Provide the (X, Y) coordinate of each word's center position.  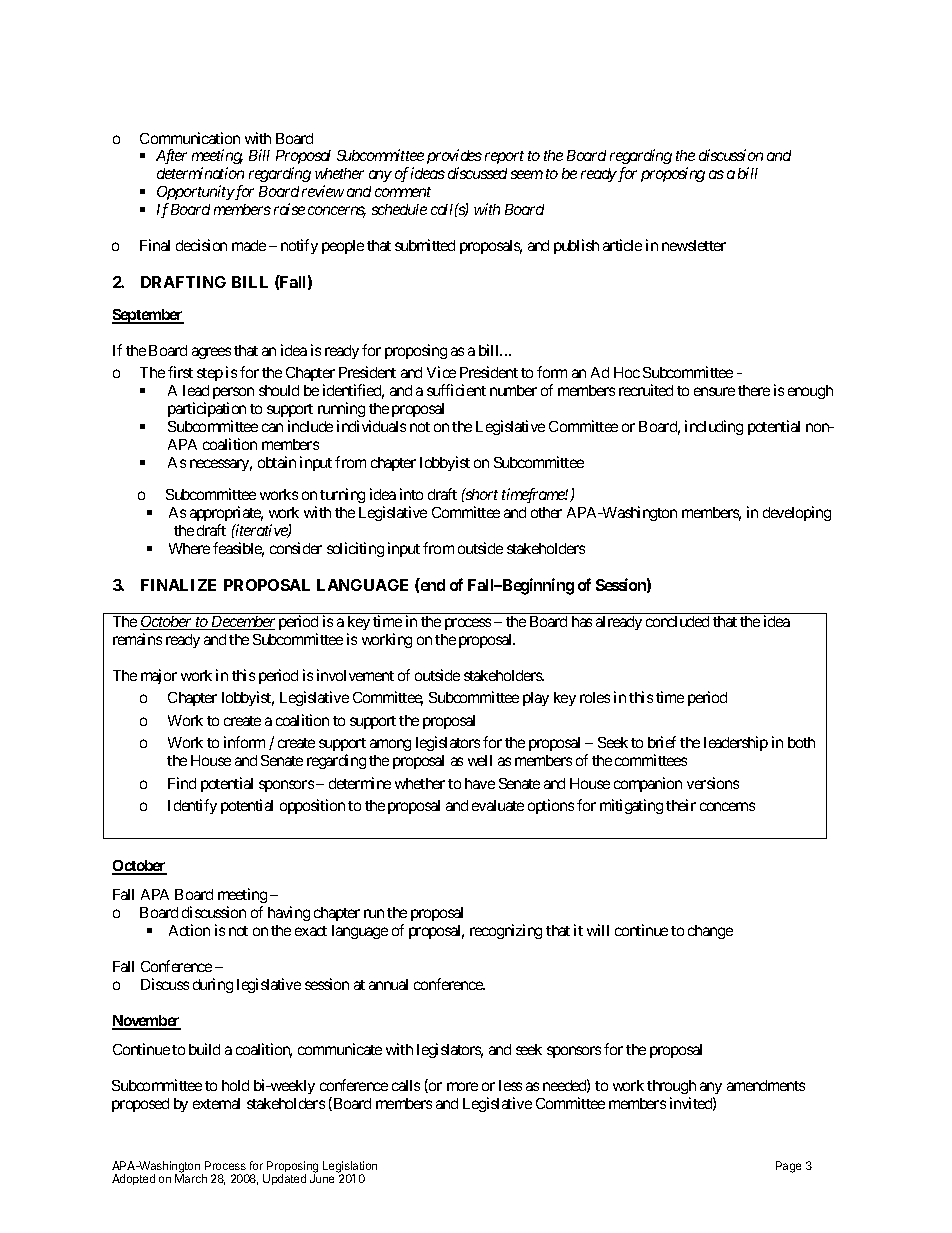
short (481, 494)
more (462, 1086)
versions (713, 783)
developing (797, 513)
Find (182, 783)
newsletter (694, 245)
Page (788, 1167)
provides (454, 158)
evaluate (498, 805)
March (191, 1178)
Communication (190, 138)
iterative (261, 531)
